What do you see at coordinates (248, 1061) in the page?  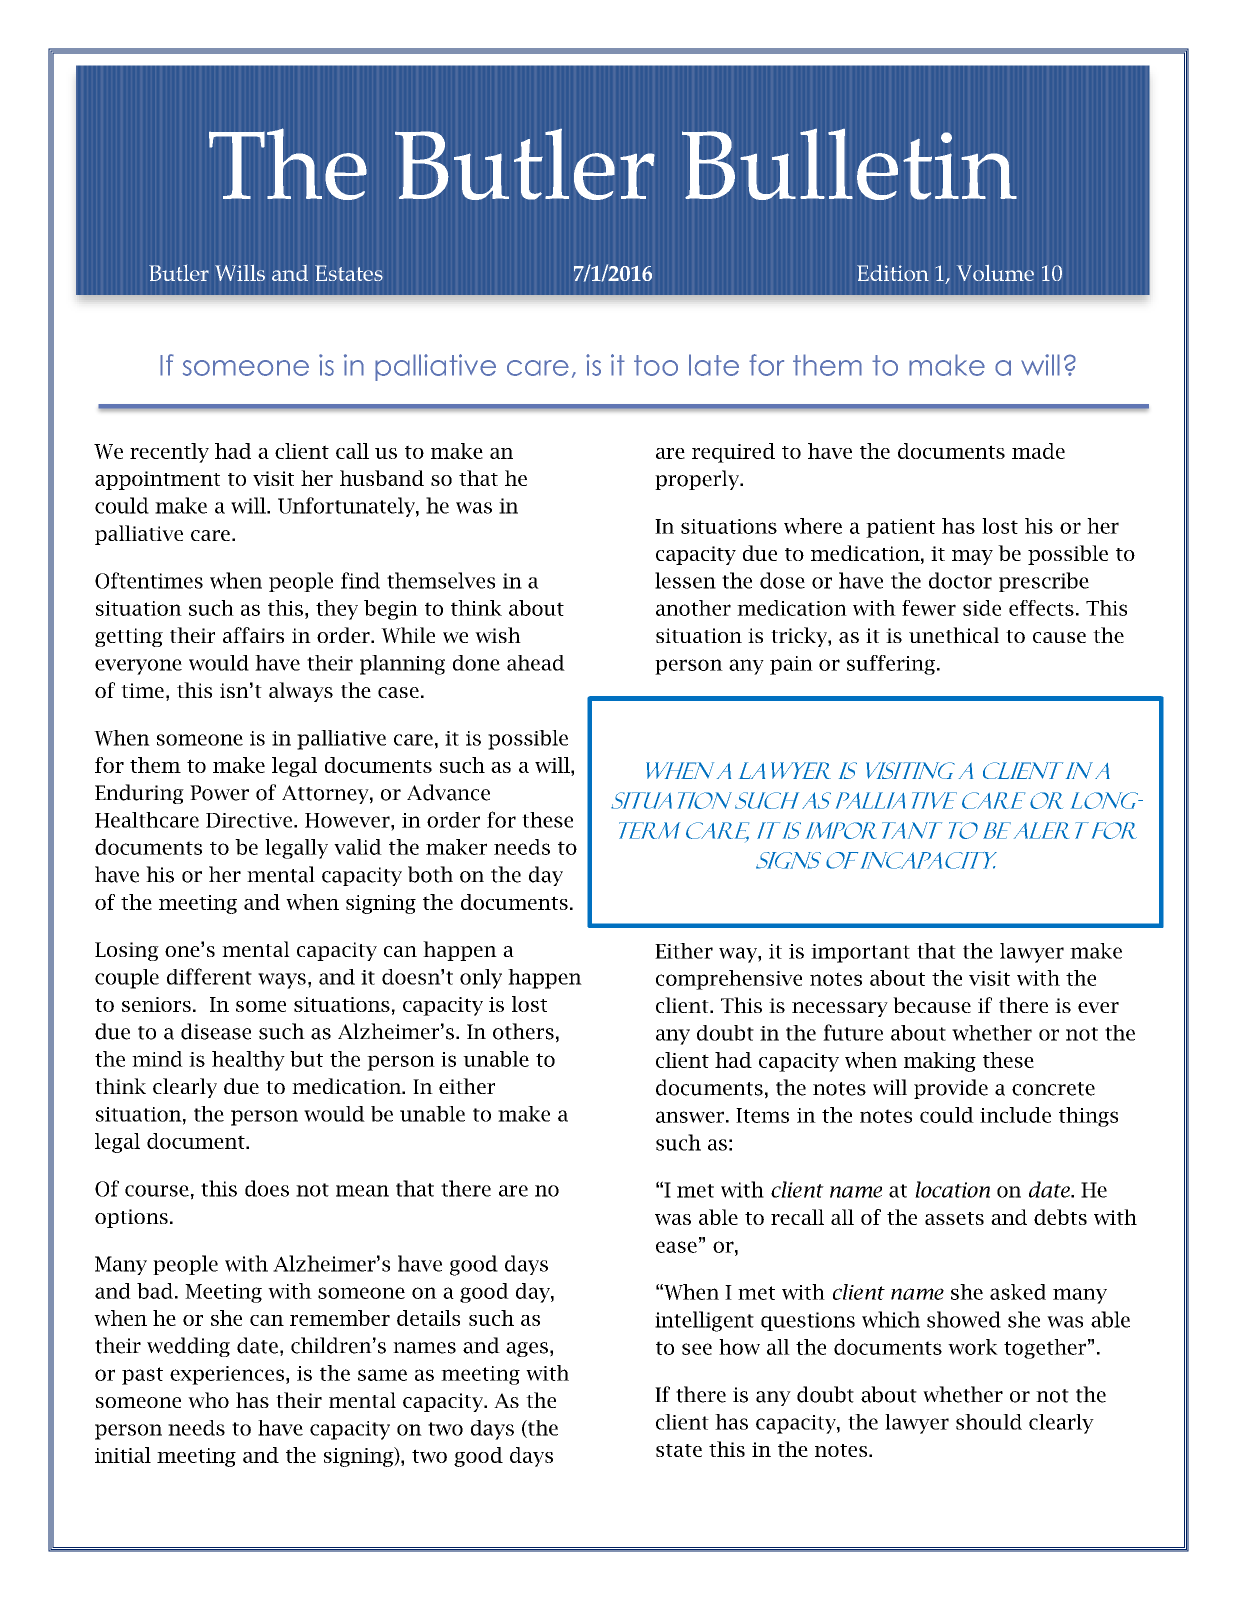 I see `healthy` at bounding box center [248, 1061].
